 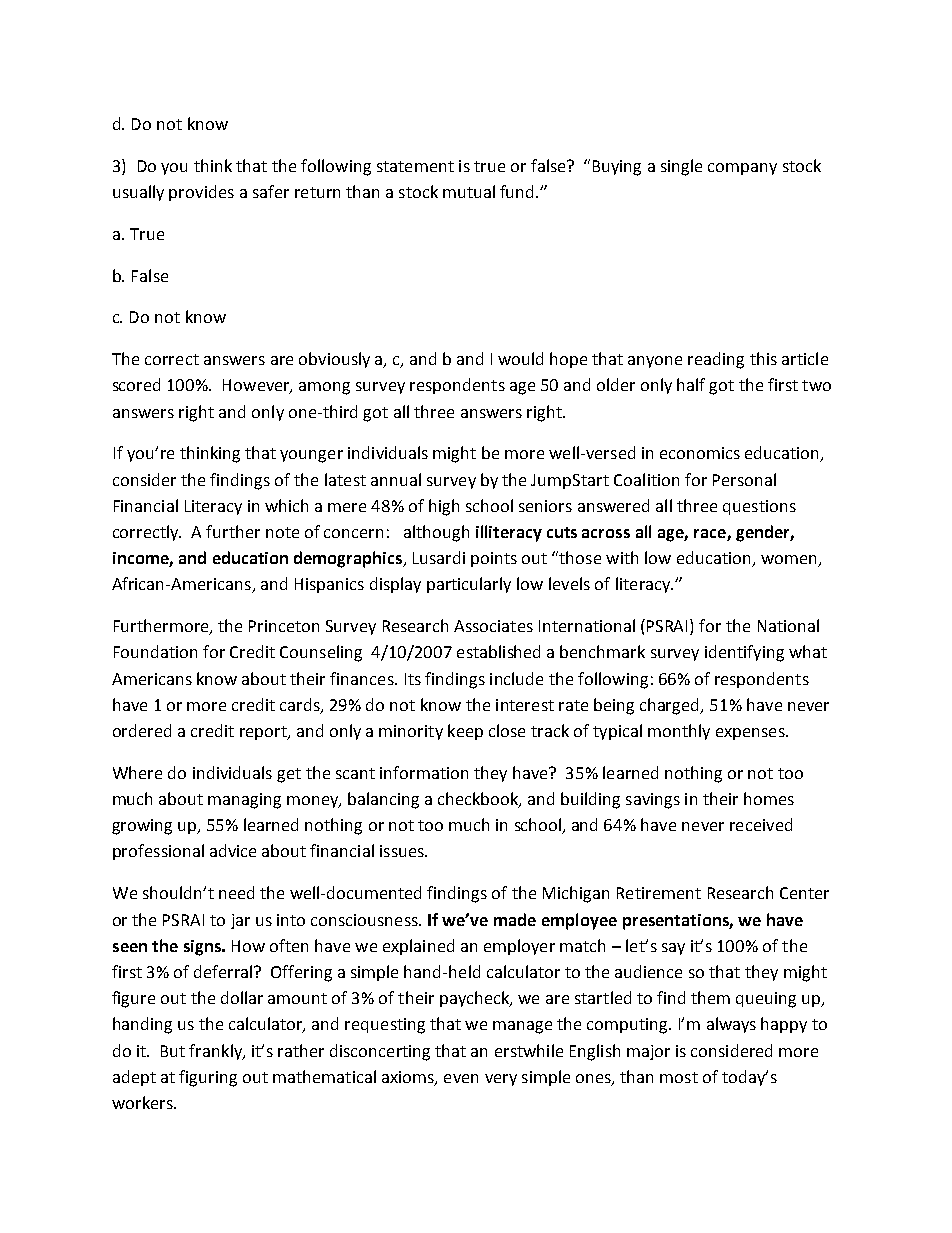 I want to click on provides, so click(x=201, y=193).
